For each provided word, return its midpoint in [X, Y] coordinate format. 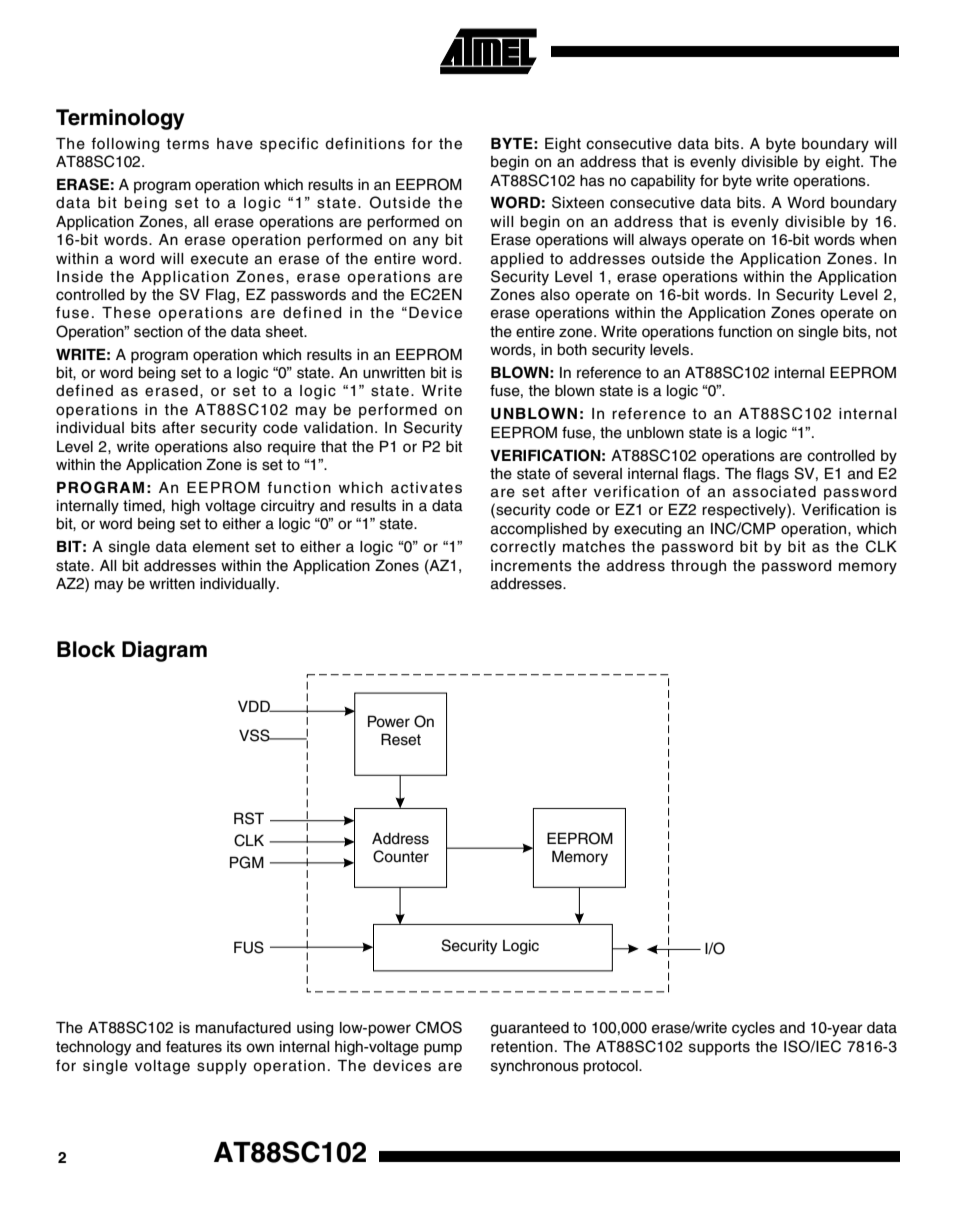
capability [663, 182]
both [572, 350]
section [158, 332]
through [698, 567]
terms [187, 144]
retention [522, 1047]
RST [249, 818]
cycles [753, 1029]
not [886, 332]
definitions [365, 143]
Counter [401, 856]
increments [531, 566]
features [194, 1046]
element [221, 547]
